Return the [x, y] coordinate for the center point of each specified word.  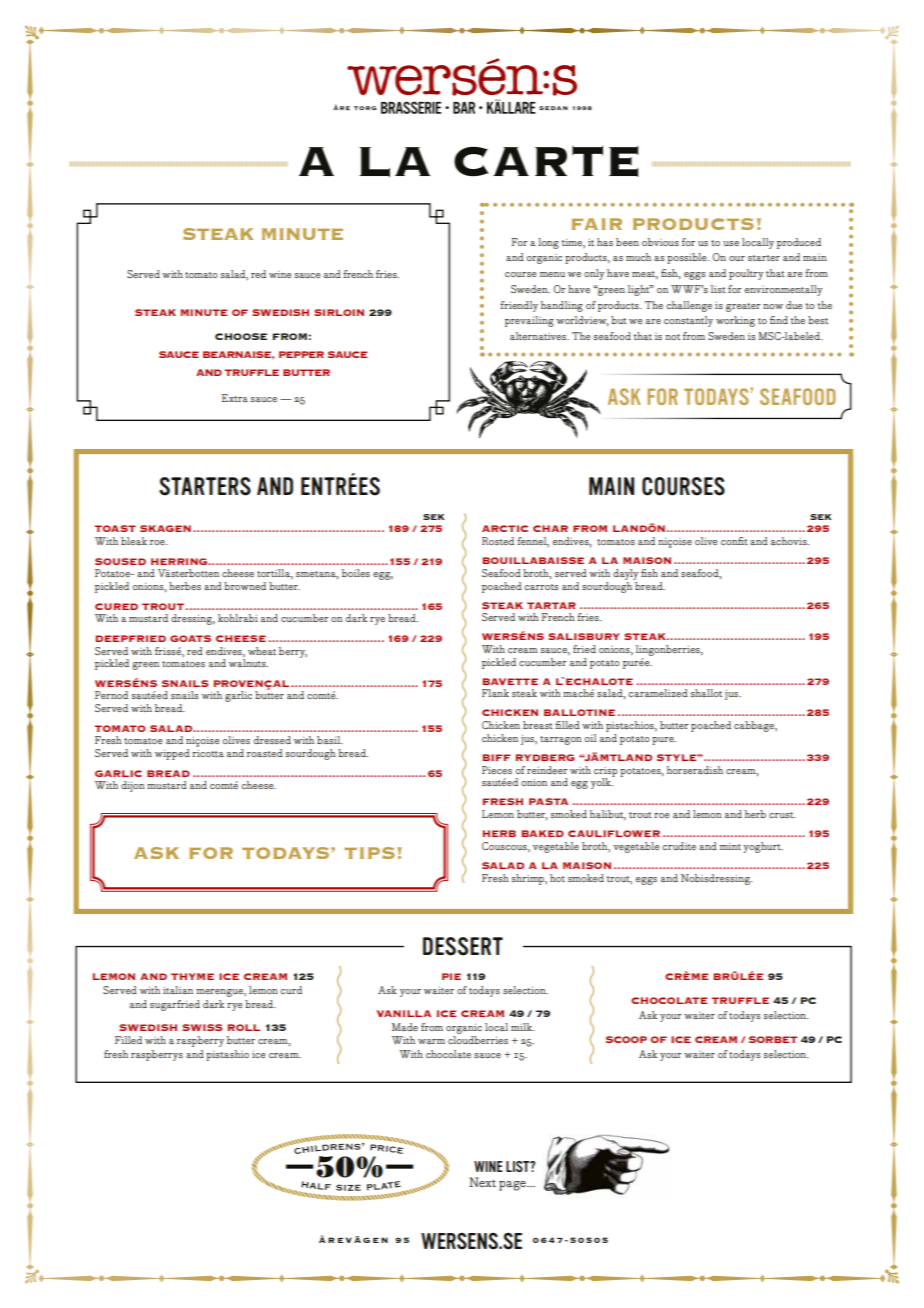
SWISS [202, 1027]
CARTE [546, 161]
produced [799, 243]
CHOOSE [241, 336]
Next [482, 1182]
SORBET [773, 1039]
